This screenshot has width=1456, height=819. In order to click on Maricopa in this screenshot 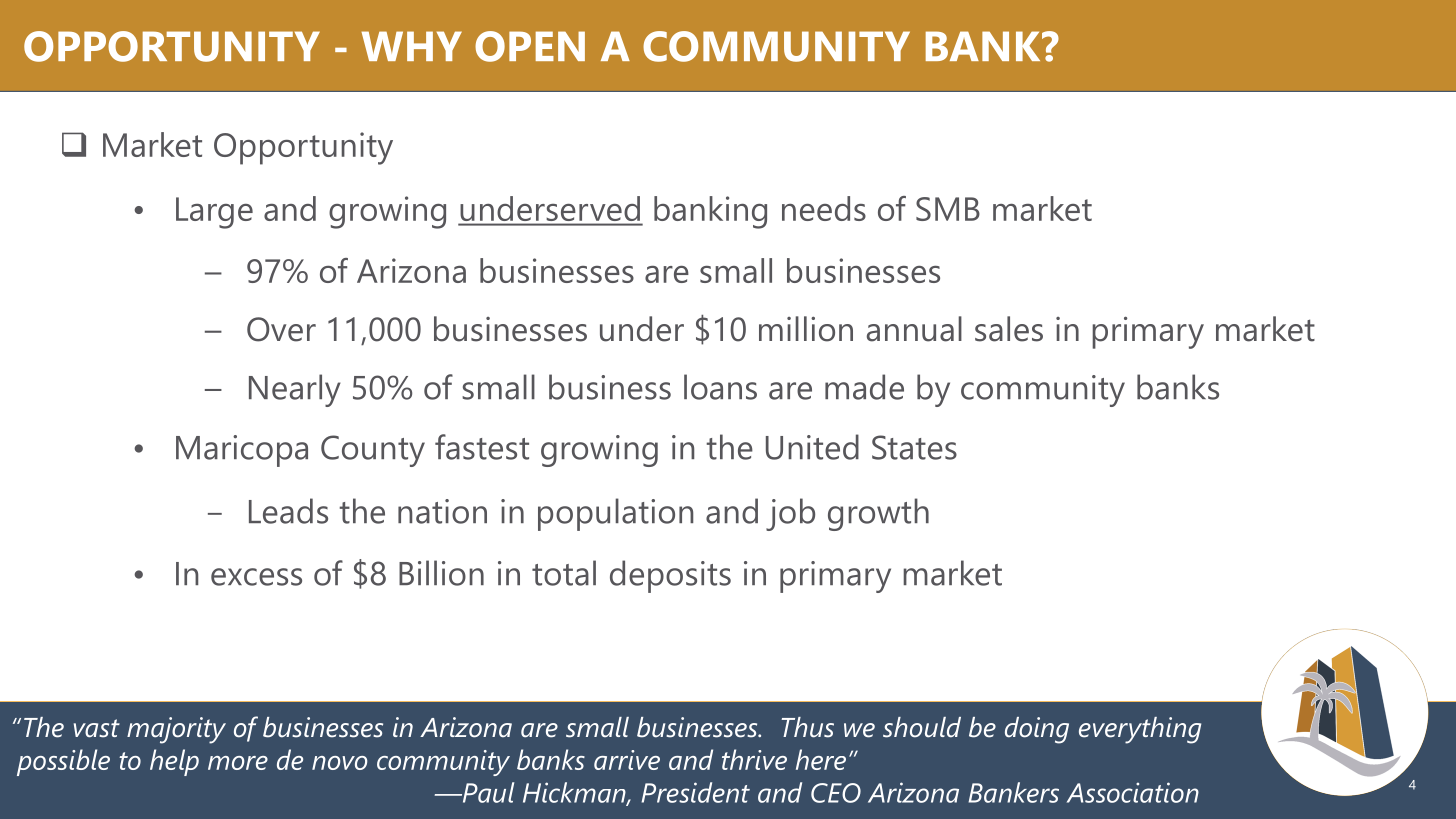, I will do `click(242, 451)`.
